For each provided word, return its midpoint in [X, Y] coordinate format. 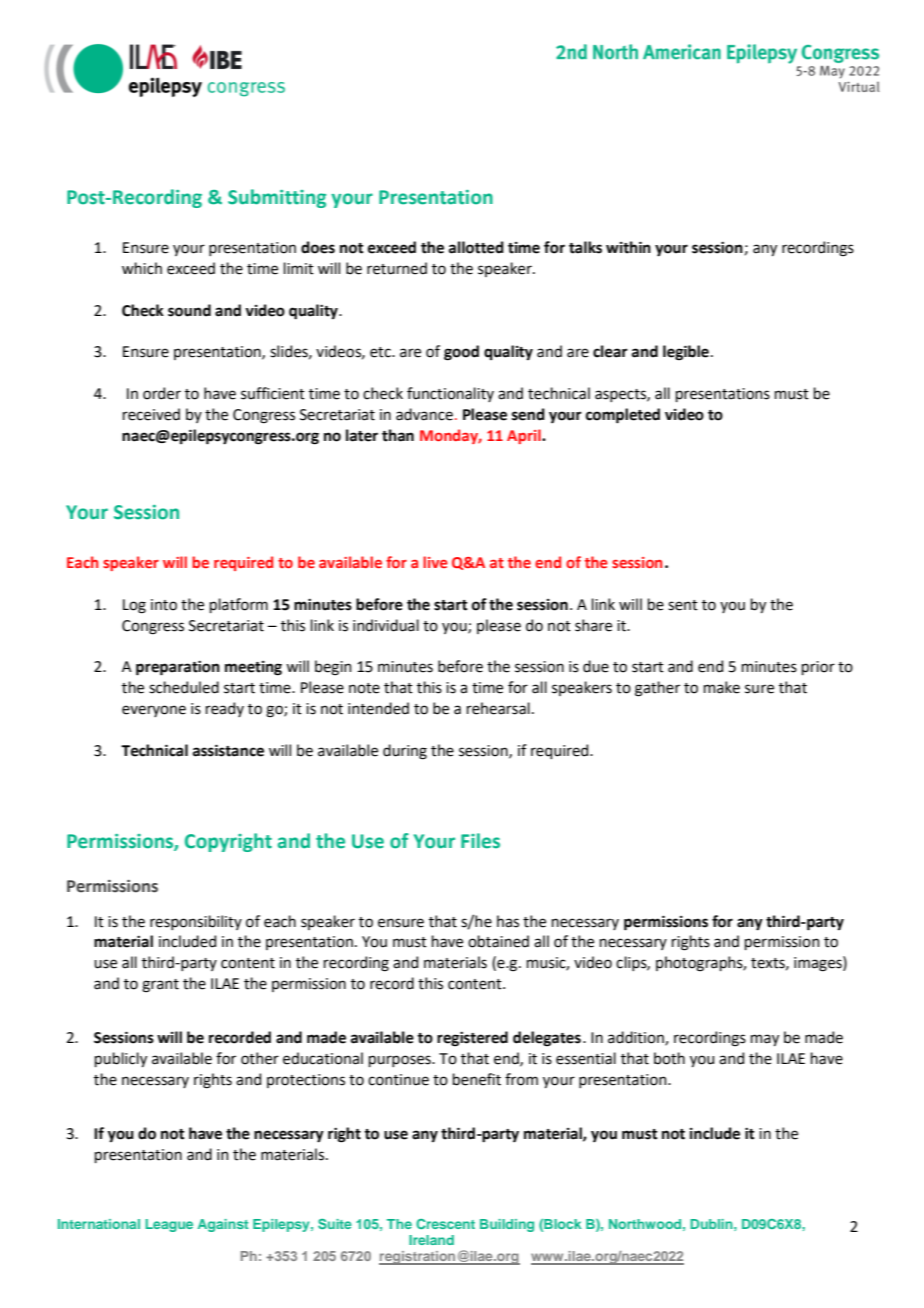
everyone [154, 711]
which [142, 268]
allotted [476, 247]
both [669, 1058]
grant [160, 986]
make [722, 687]
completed [623, 416]
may [765, 1040]
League [169, 1225]
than [398, 435]
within [628, 247]
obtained [498, 941]
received [151, 414]
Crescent [445, 1224]
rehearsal [498, 708]
